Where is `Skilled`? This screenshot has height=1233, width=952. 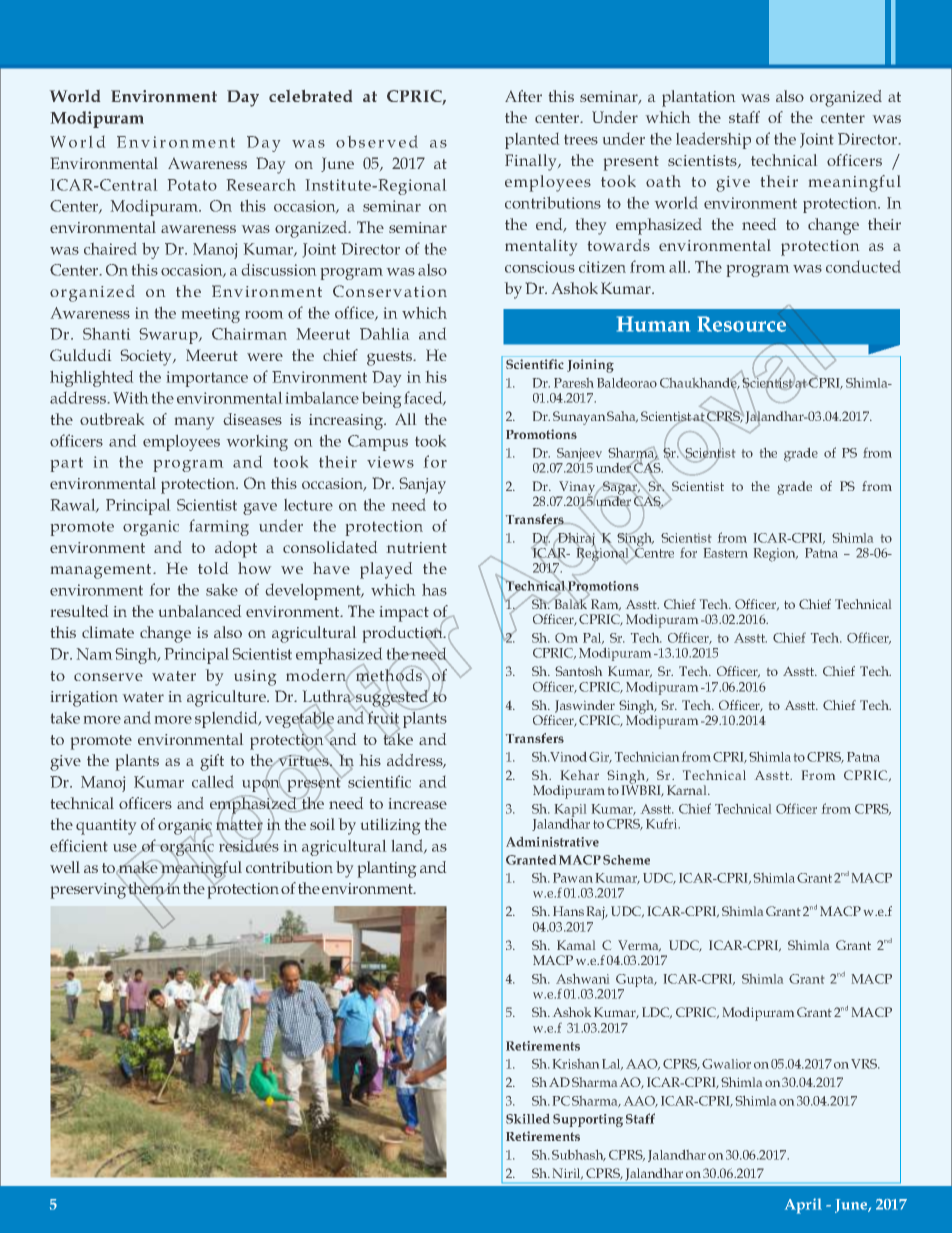 Skilled is located at coordinates (528, 1119).
